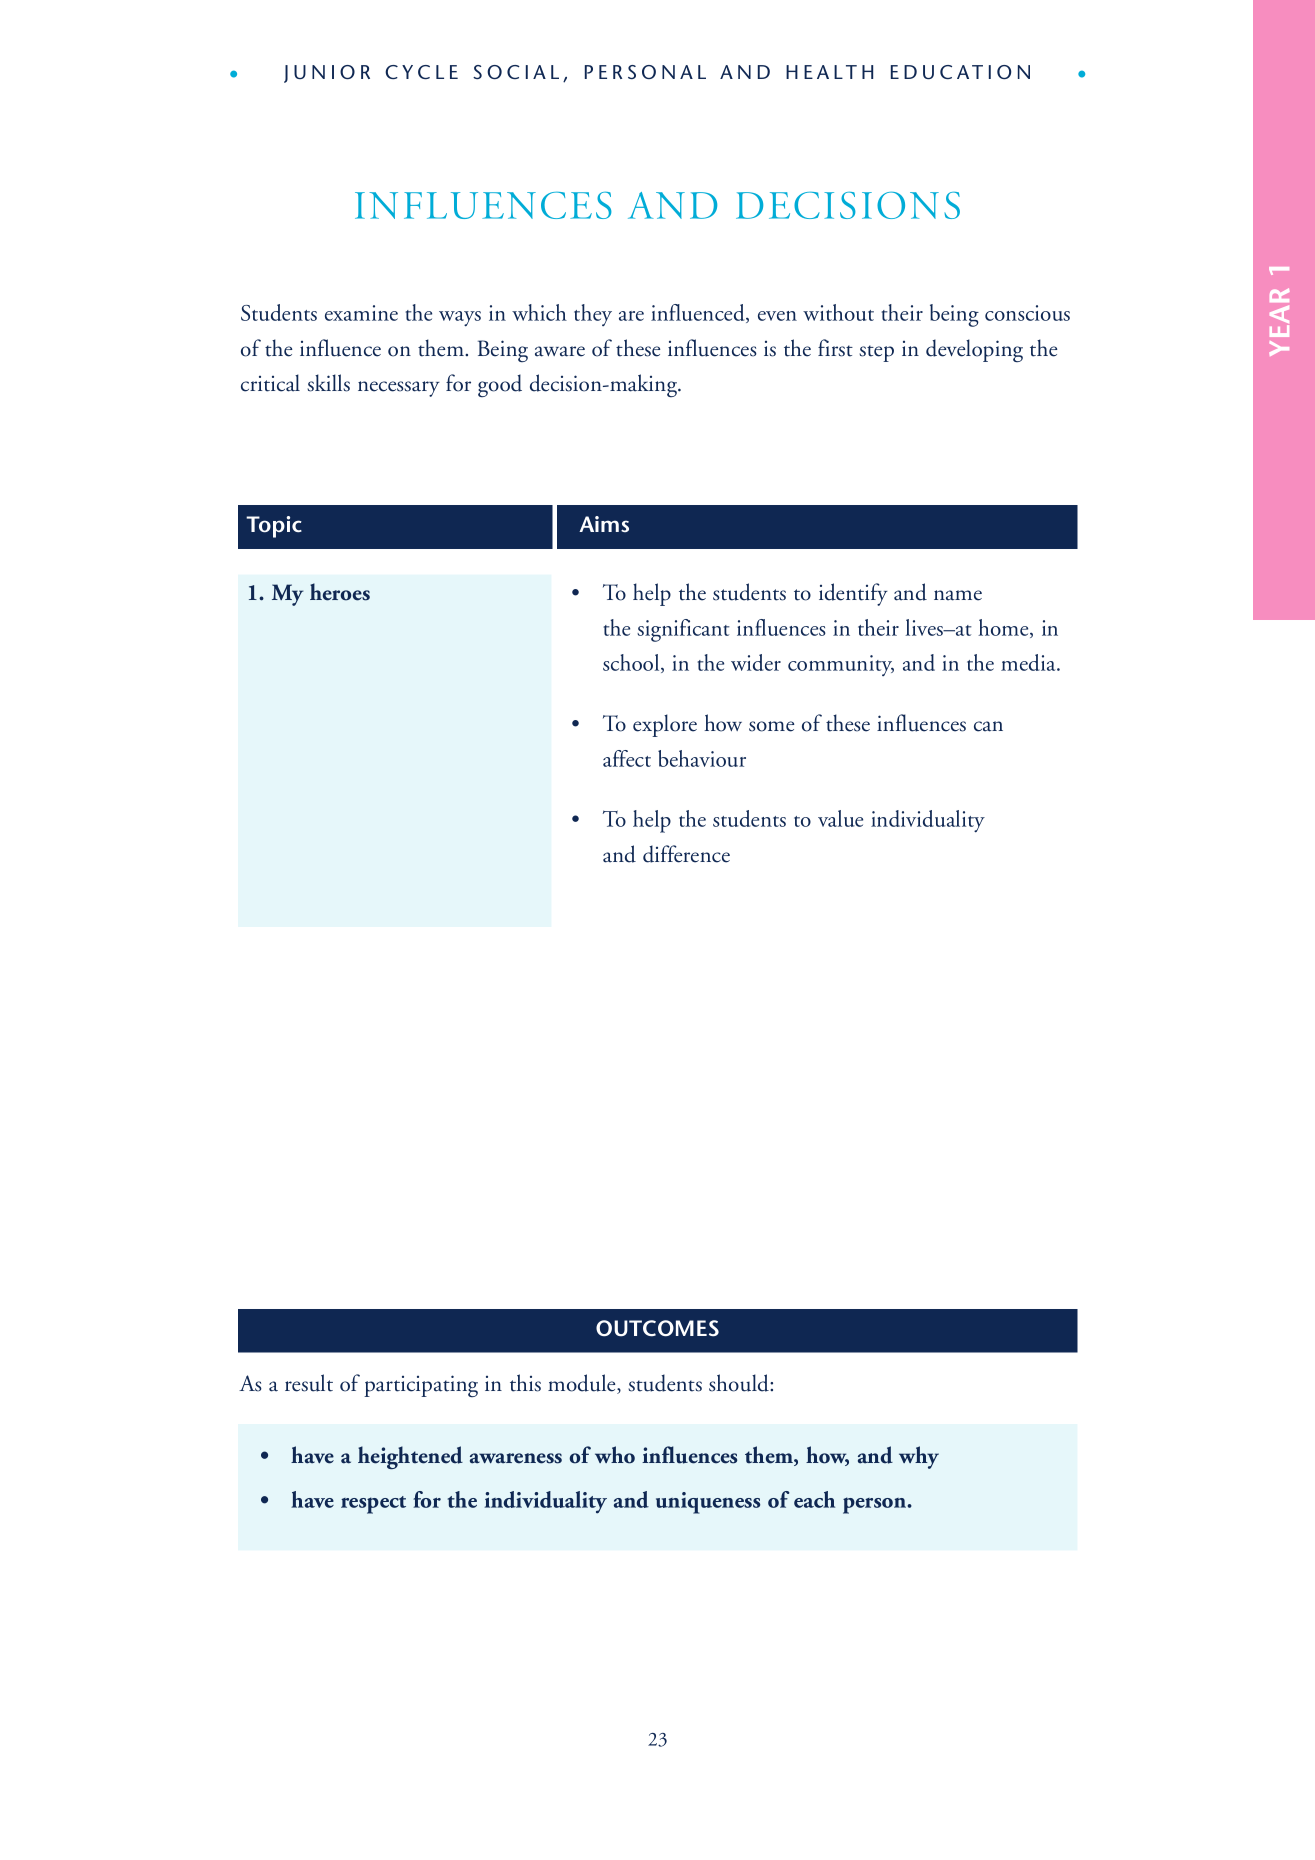  What do you see at coordinates (686, 854) in the image?
I see `difference` at bounding box center [686, 854].
